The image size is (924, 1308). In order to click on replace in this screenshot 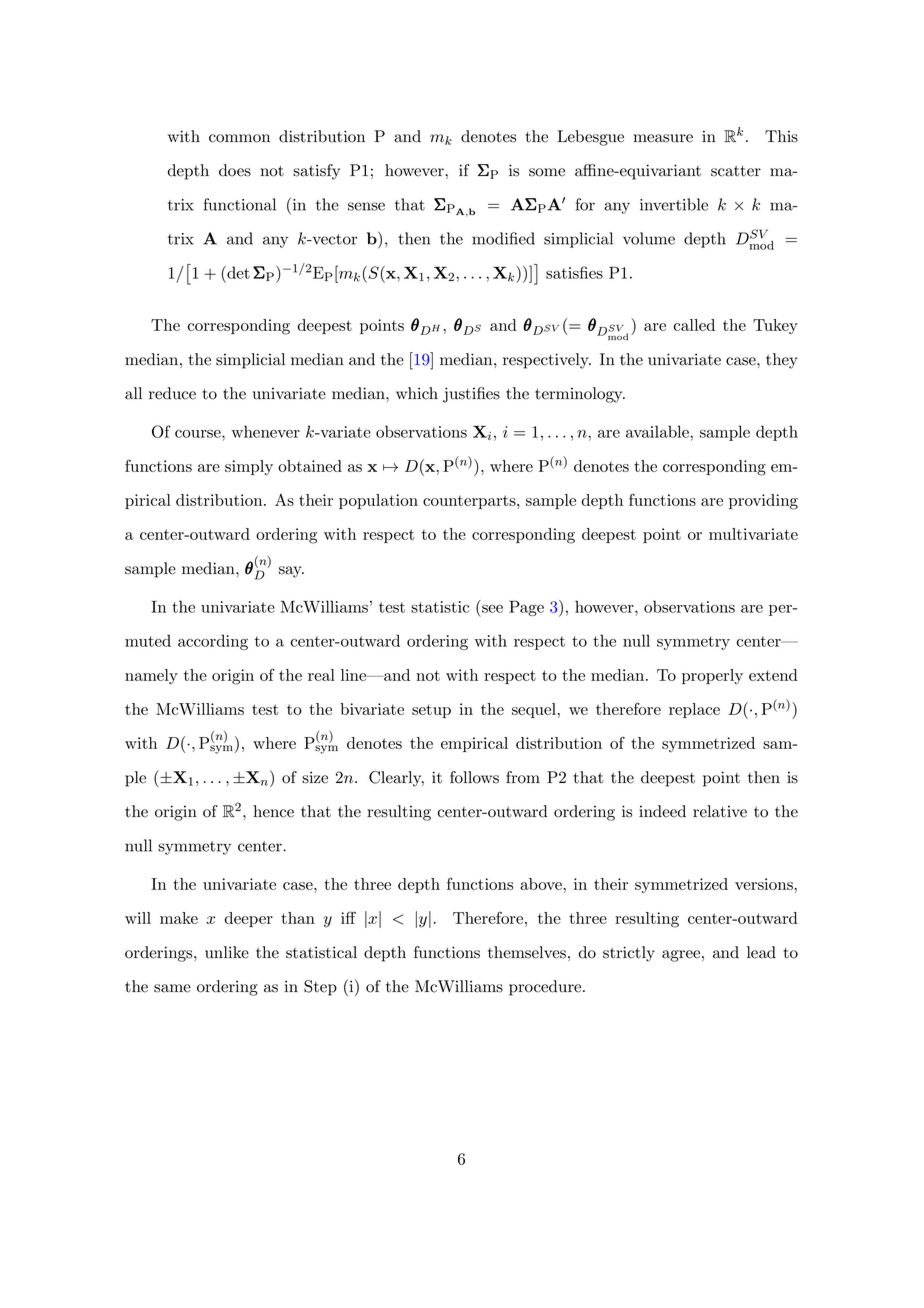, I will do `click(694, 710)`.
